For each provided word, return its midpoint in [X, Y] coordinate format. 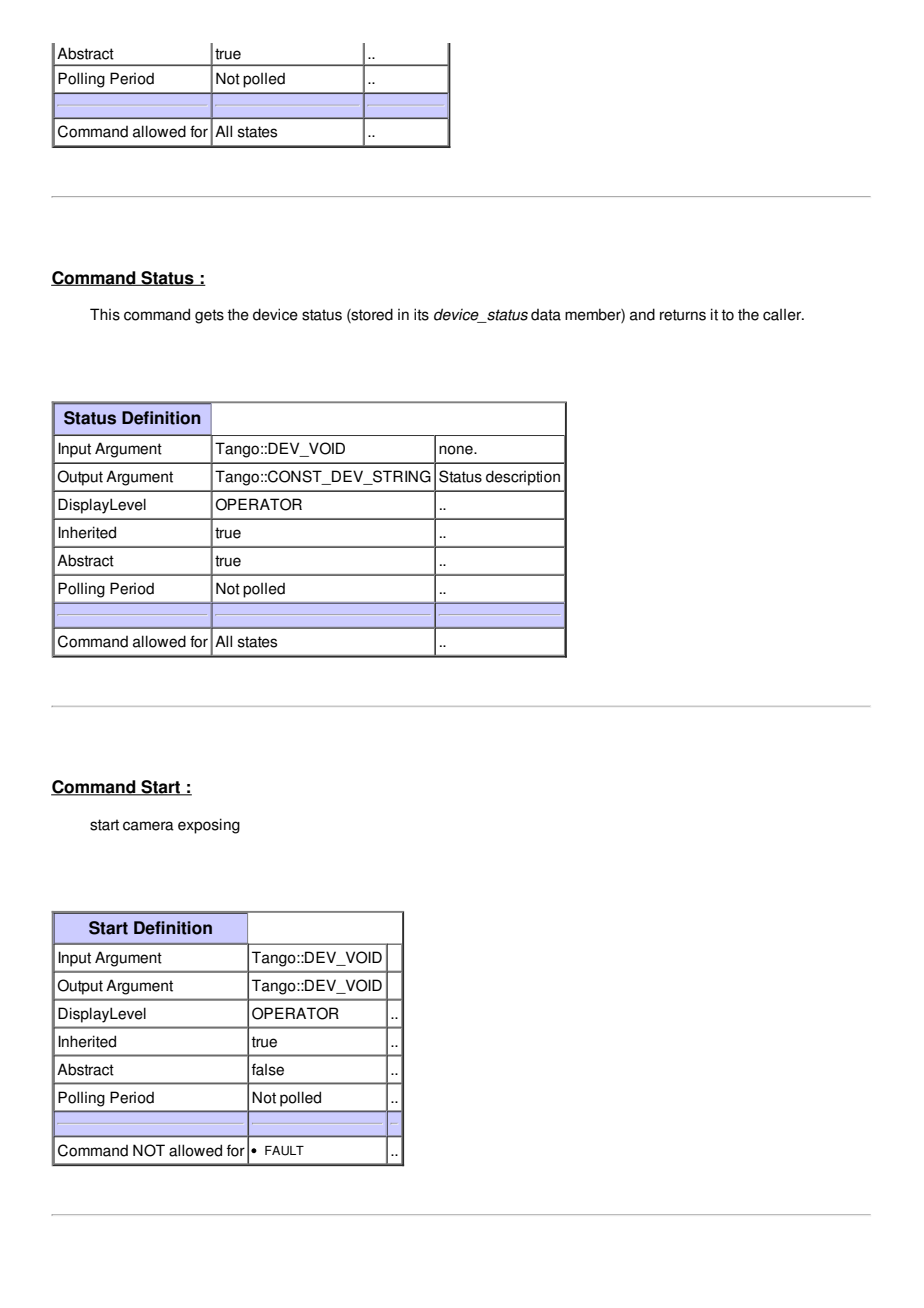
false [268, 1069]
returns [683, 315]
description [523, 478]
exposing [209, 826]
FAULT [284, 1151]
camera [148, 826]
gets [209, 316]
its [421, 314]
